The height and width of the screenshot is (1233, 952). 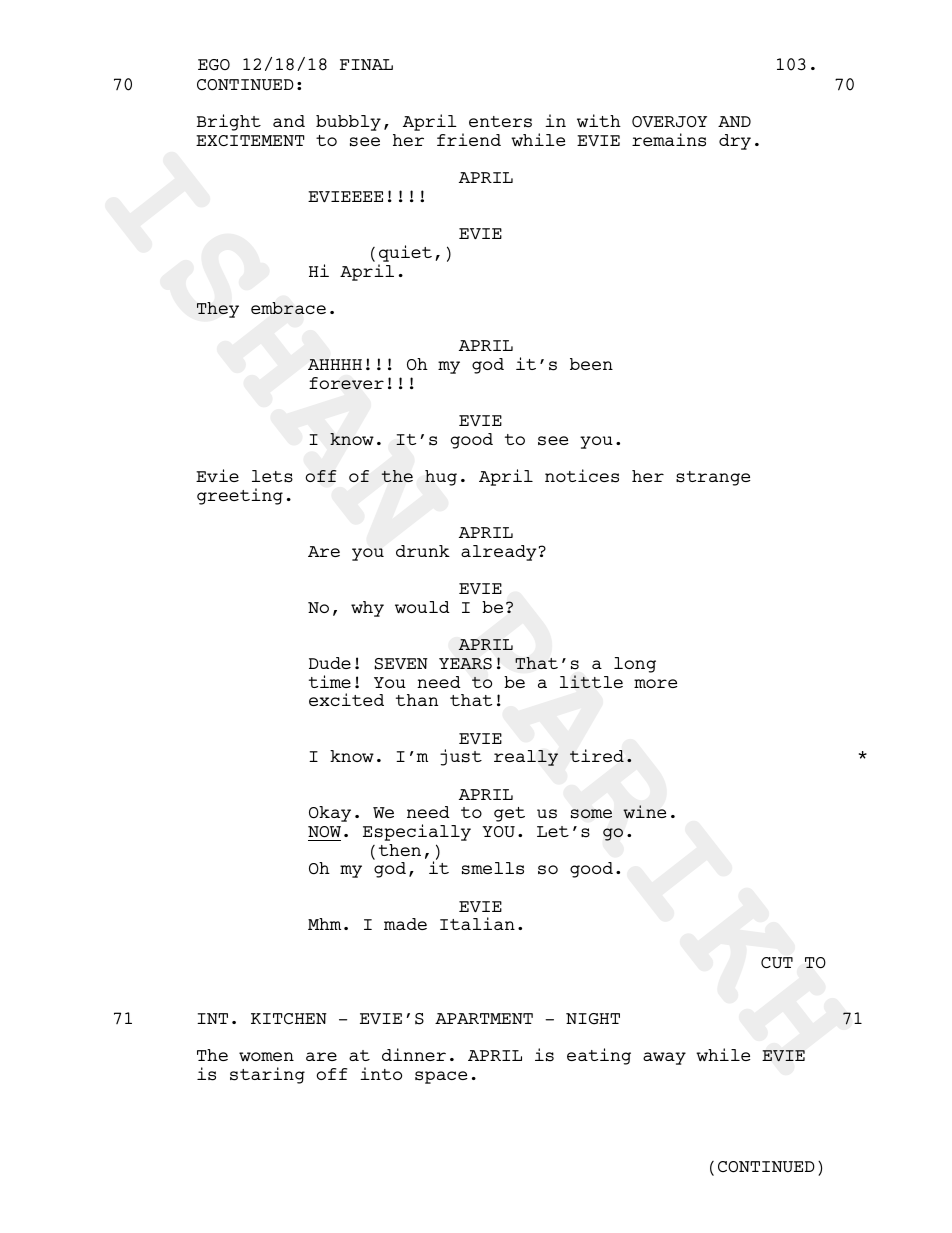 I want to click on really, so click(x=526, y=758).
